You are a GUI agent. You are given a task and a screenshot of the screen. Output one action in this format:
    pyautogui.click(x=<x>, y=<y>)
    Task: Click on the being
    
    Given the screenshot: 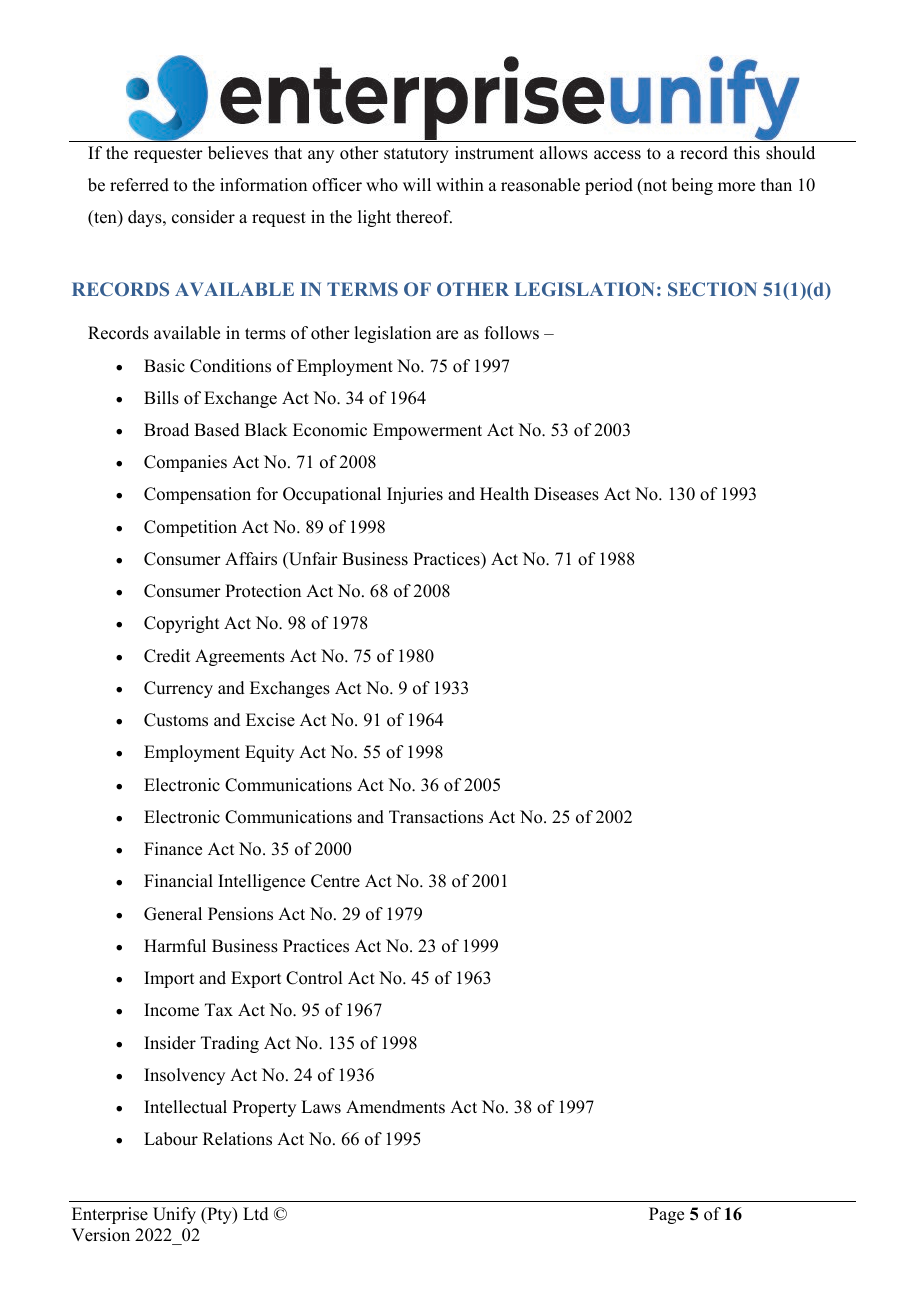 What is the action you would take?
    pyautogui.click(x=692, y=186)
